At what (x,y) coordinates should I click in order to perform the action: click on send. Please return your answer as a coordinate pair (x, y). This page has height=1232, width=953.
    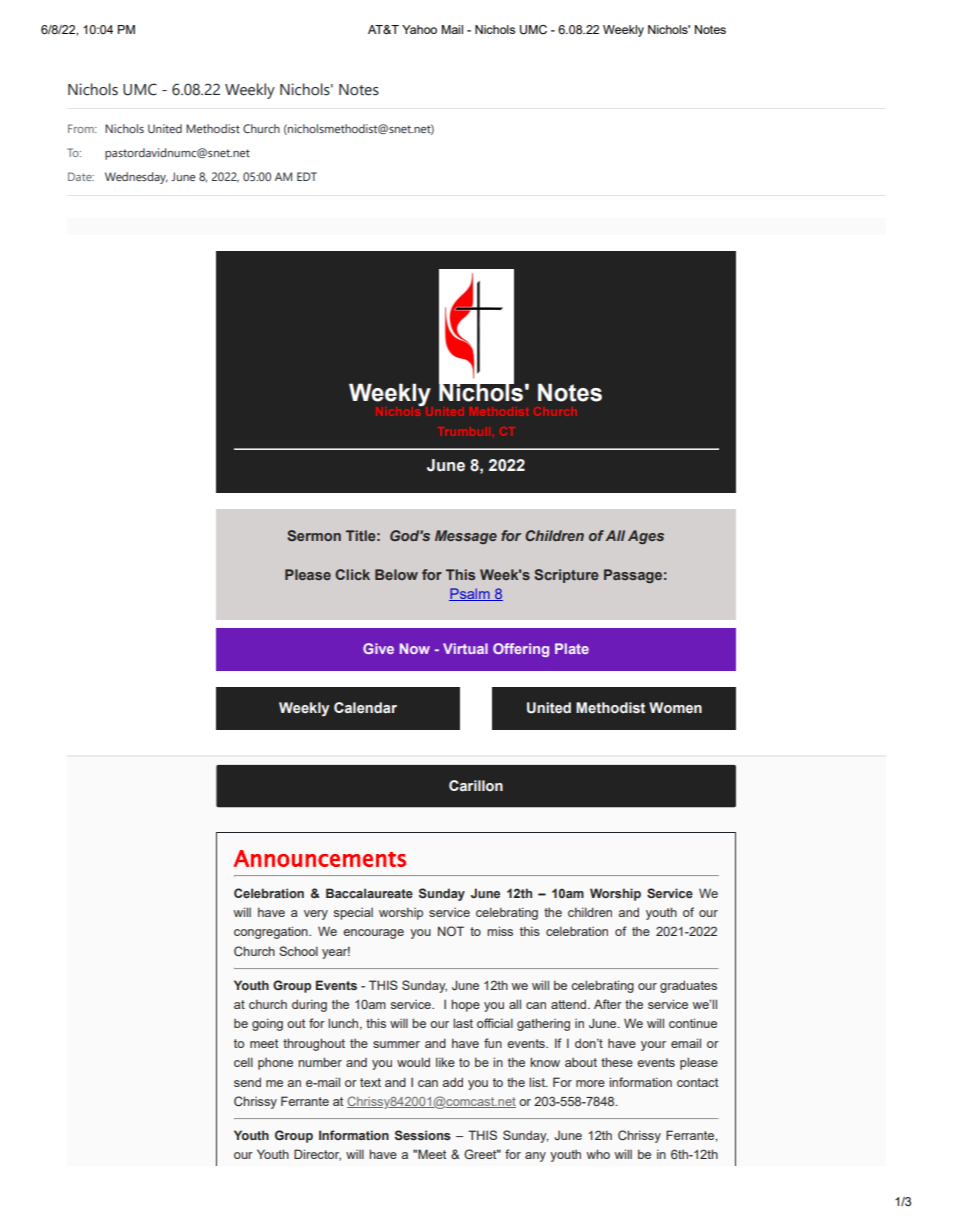
    Looking at the image, I should click on (247, 1082).
